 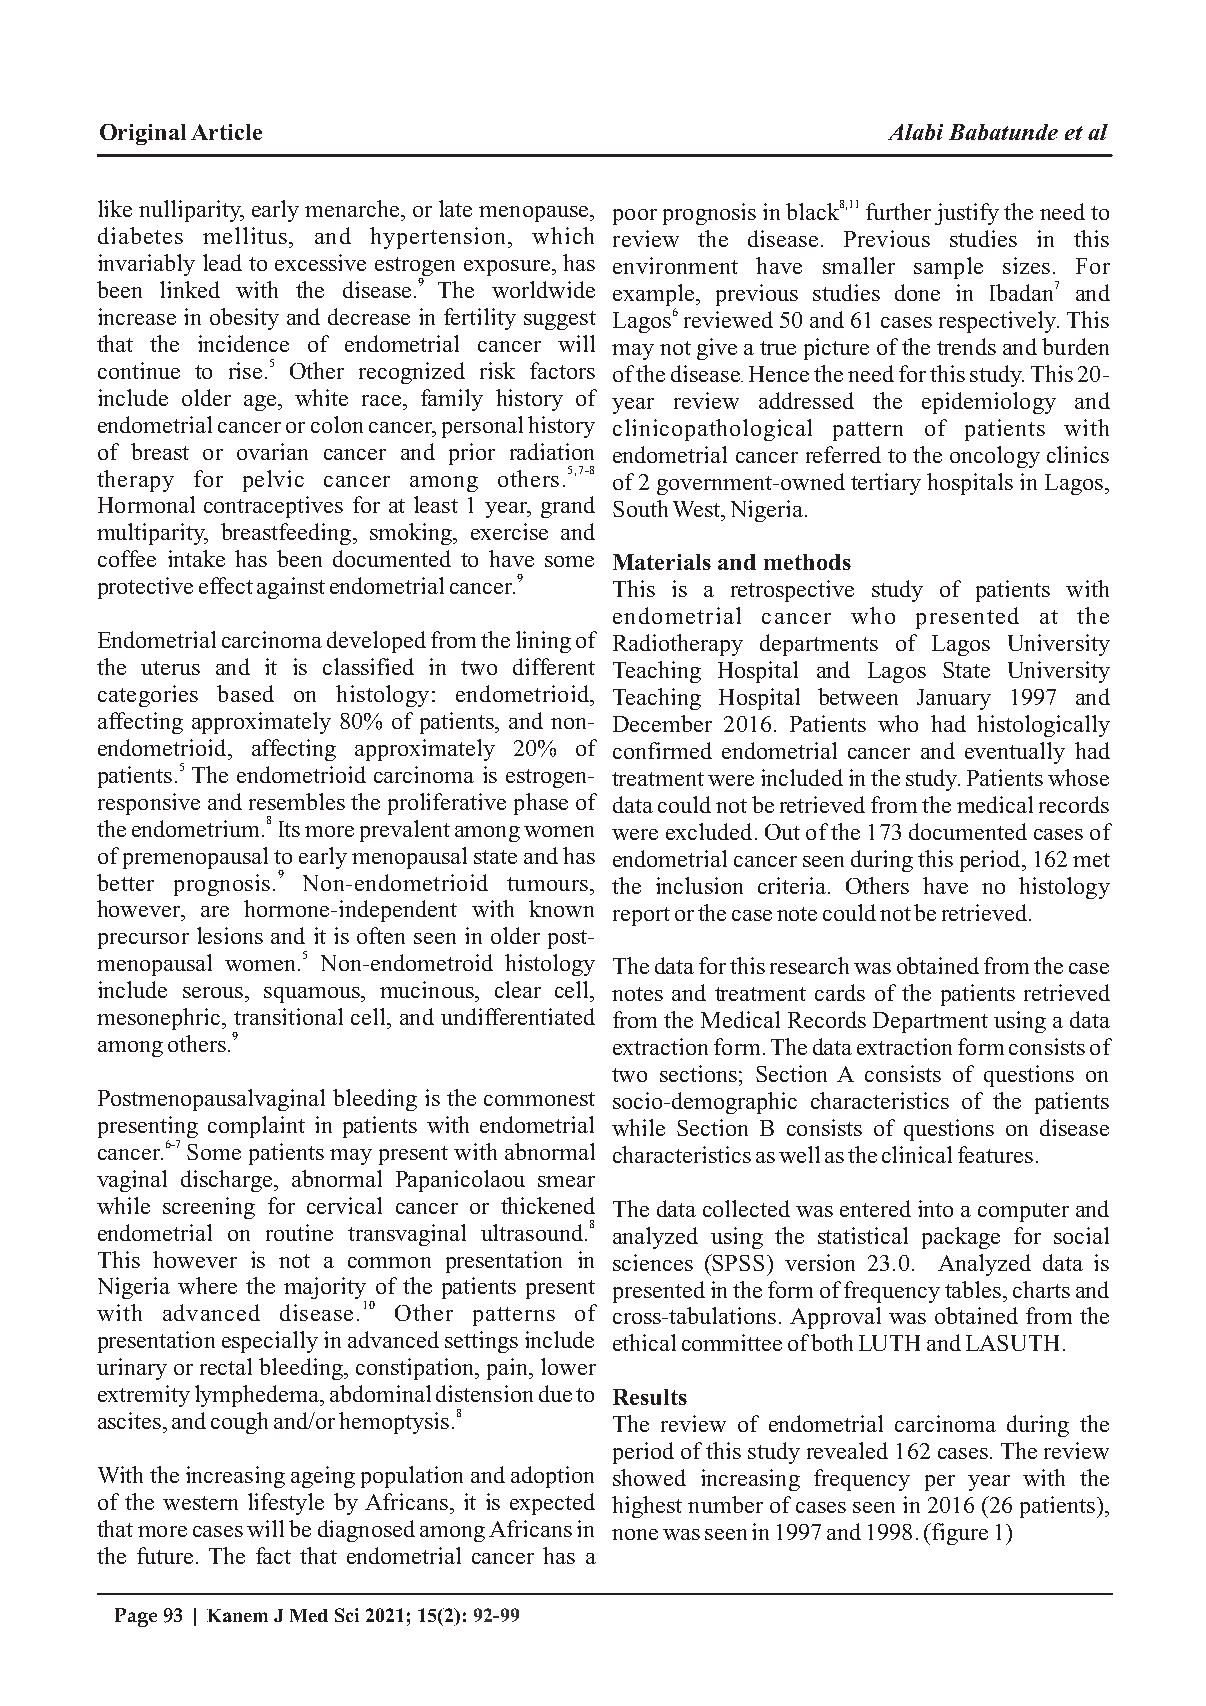 I want to click on where, so click(x=207, y=1285).
